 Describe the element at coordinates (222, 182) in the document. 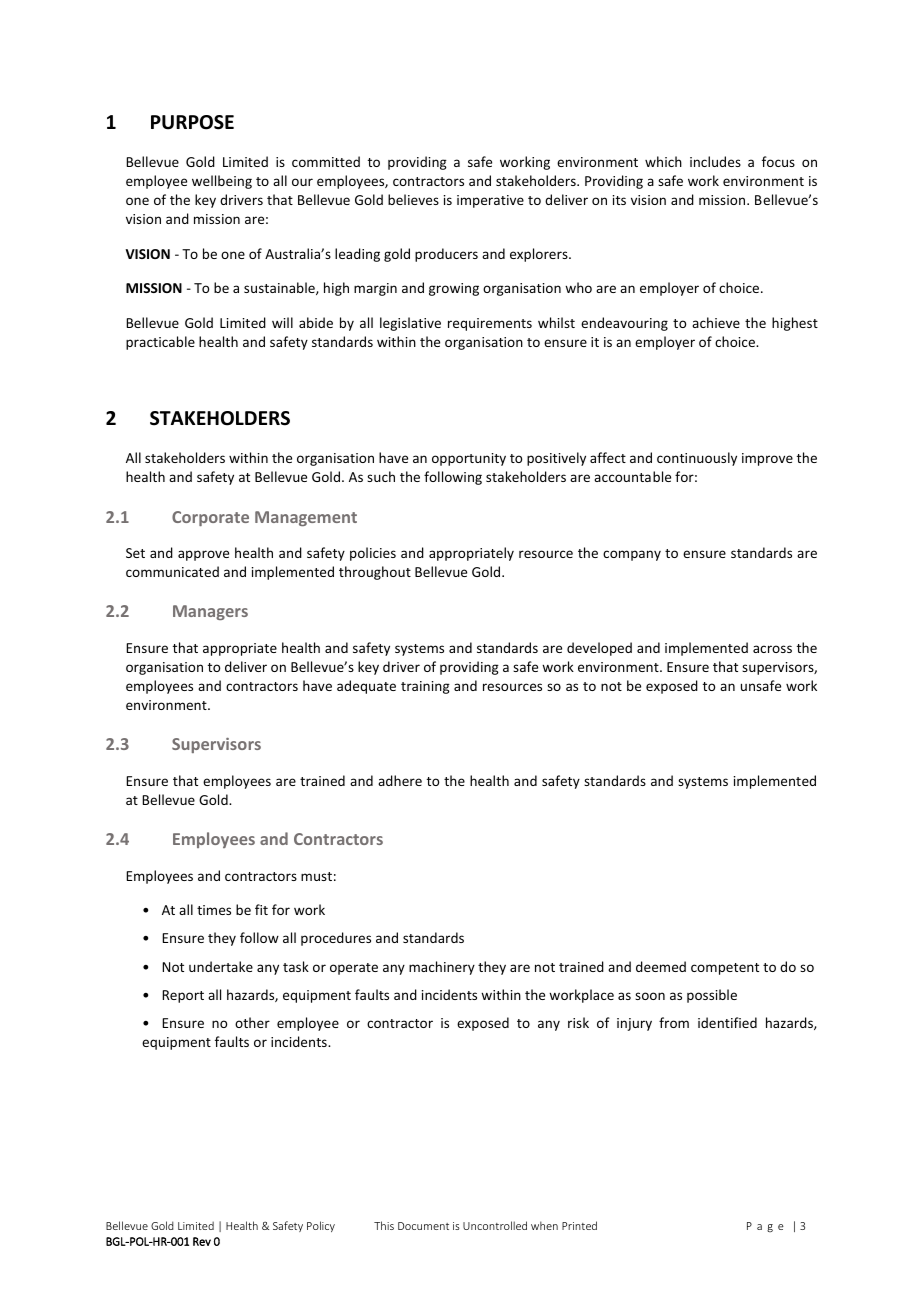

I see `wellbeing` at that location.
